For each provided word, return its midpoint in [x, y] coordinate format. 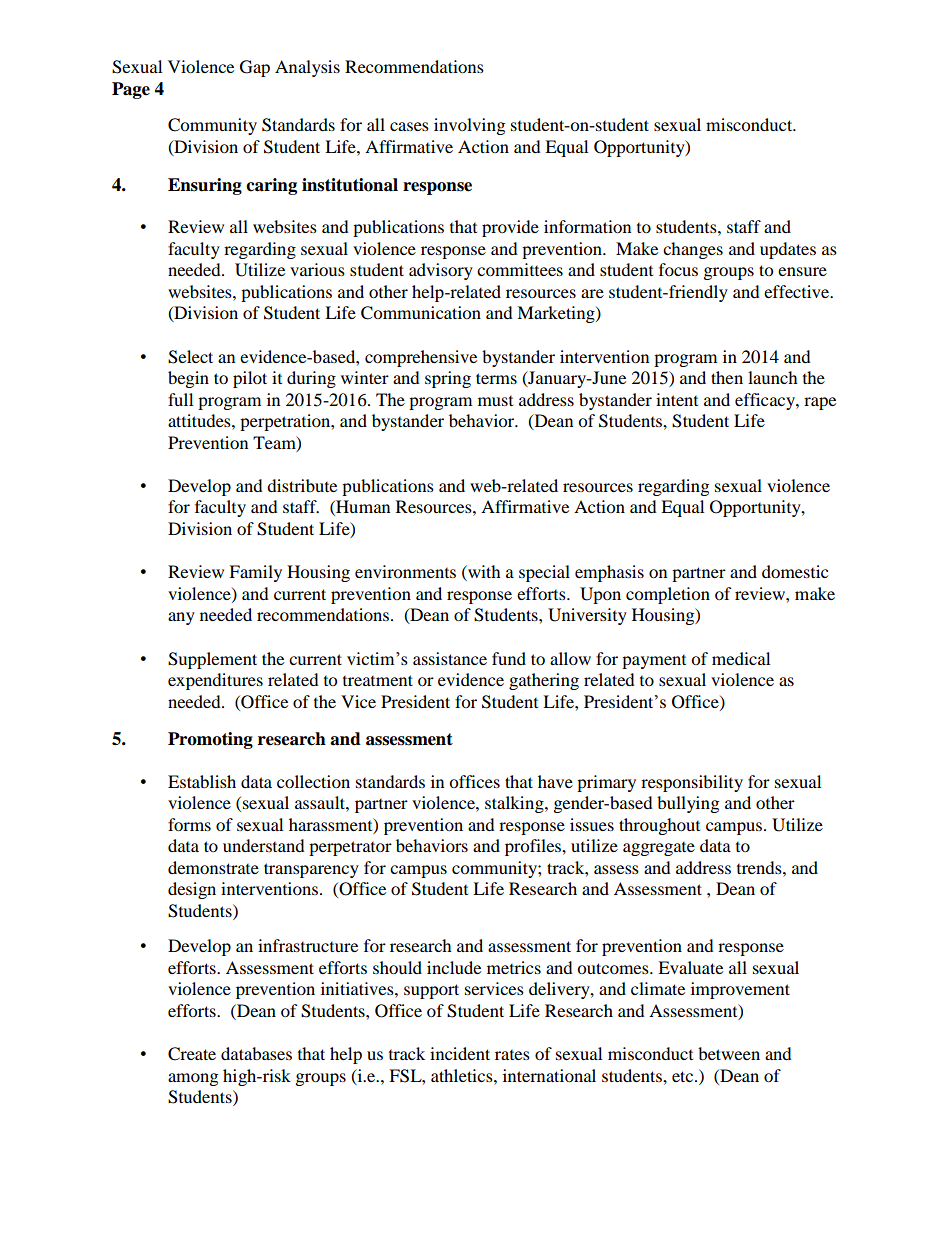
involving [469, 126]
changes [693, 250]
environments [405, 571]
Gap [255, 68]
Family [255, 573]
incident [460, 1053]
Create [192, 1054]
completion [668, 595]
